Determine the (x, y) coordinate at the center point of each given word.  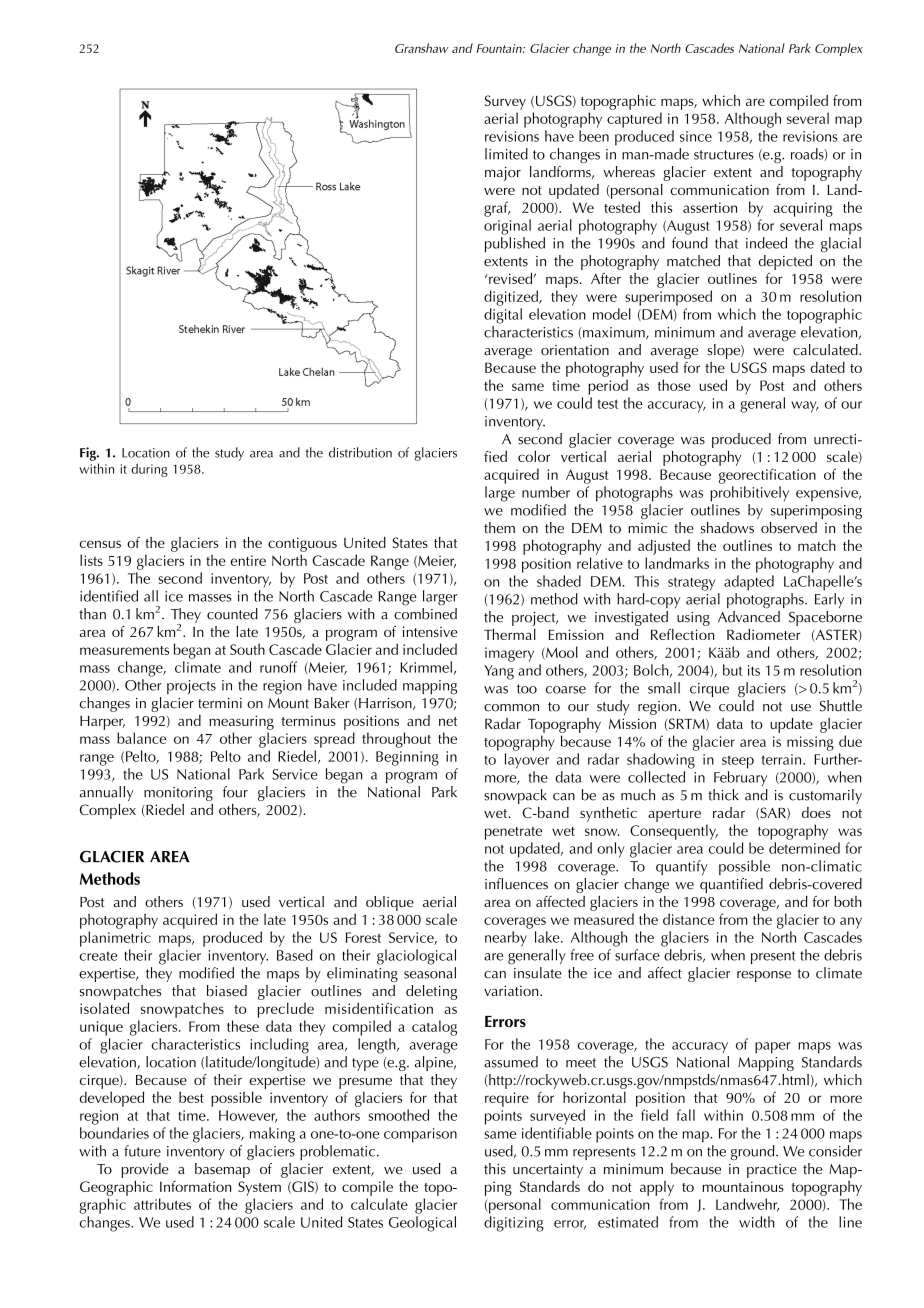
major (503, 174)
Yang (499, 672)
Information (195, 1186)
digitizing (514, 1224)
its (754, 670)
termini (220, 703)
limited (506, 154)
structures (724, 155)
